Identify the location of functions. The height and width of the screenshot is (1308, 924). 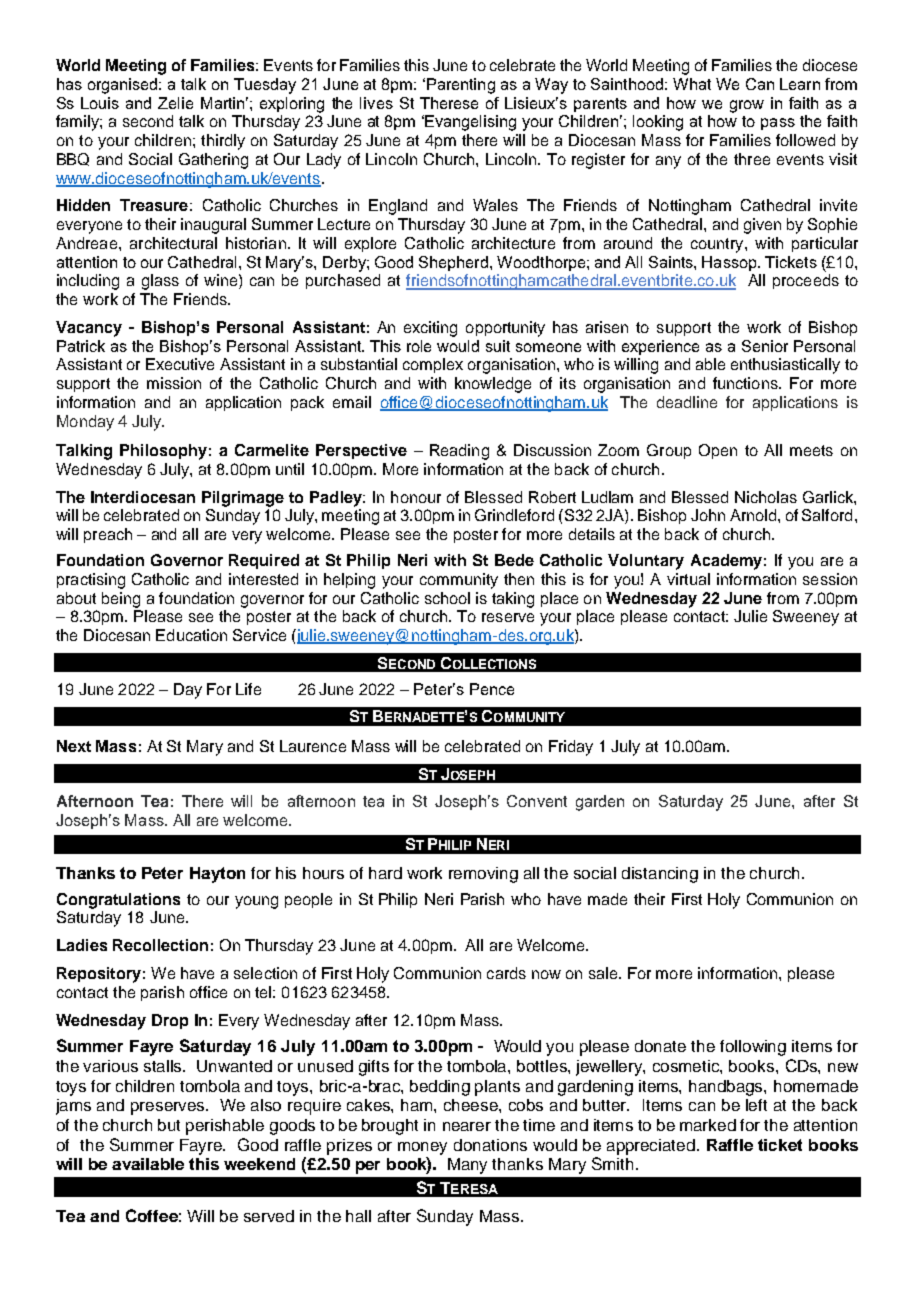
(746, 383).
